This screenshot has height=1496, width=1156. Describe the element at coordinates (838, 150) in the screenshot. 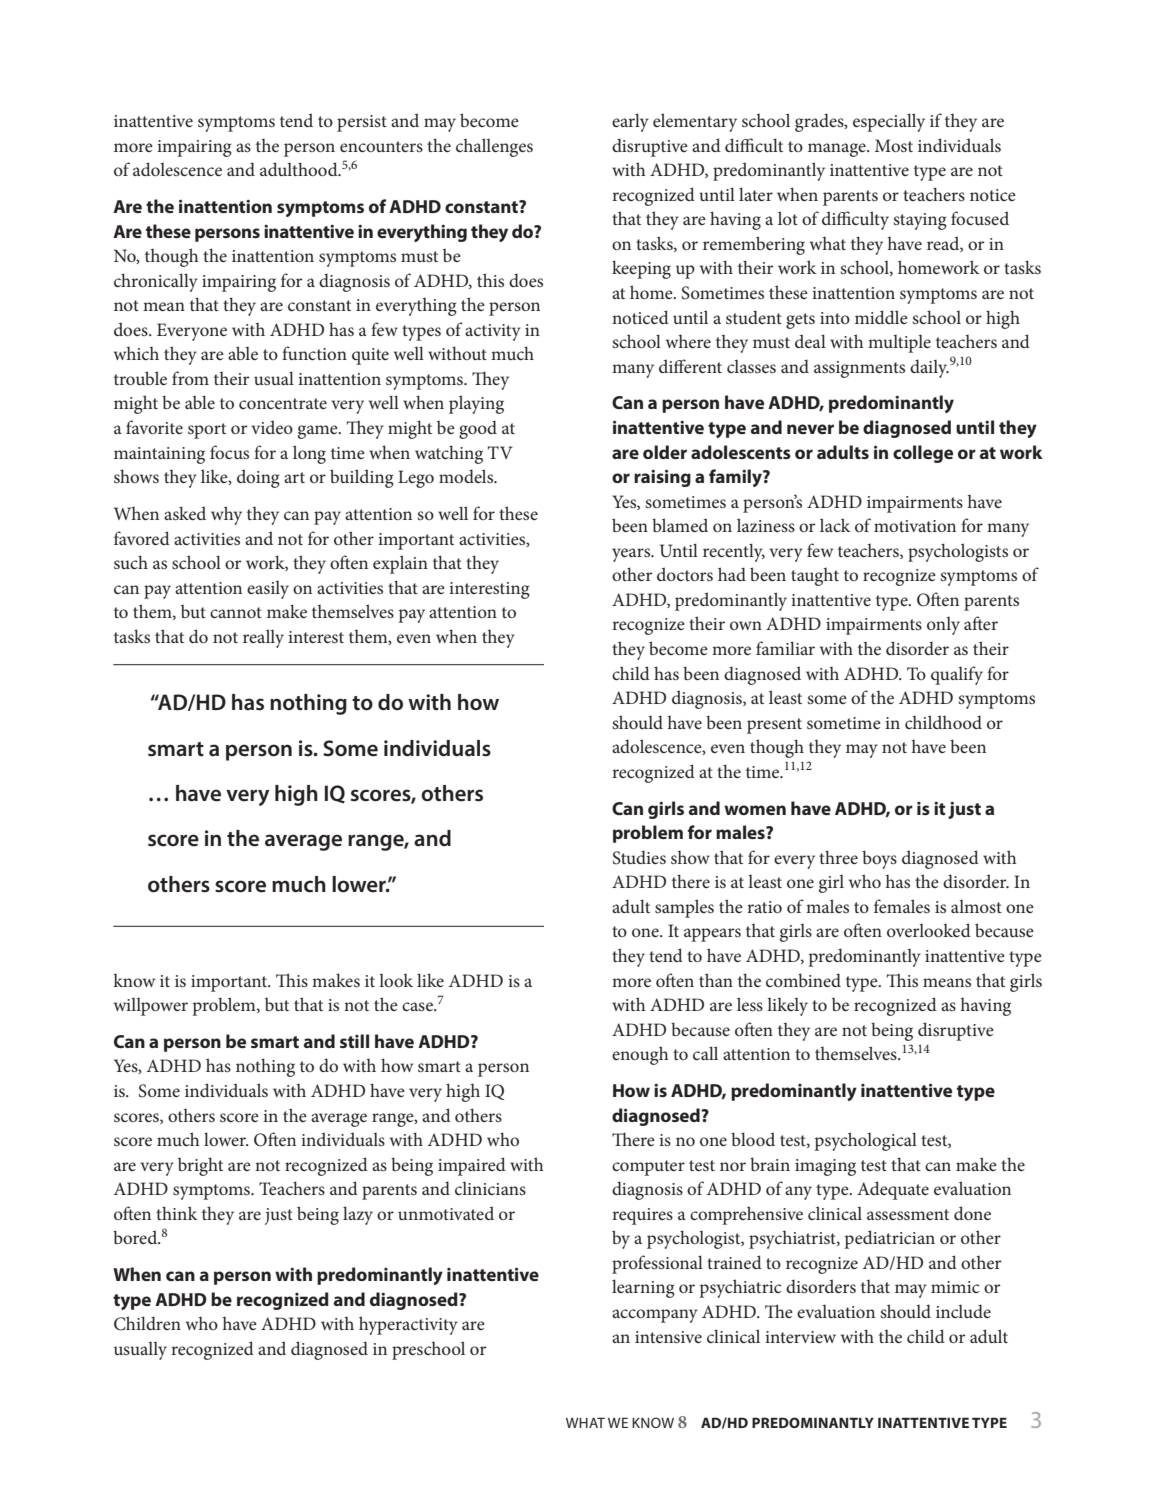

I see `manage` at that location.
